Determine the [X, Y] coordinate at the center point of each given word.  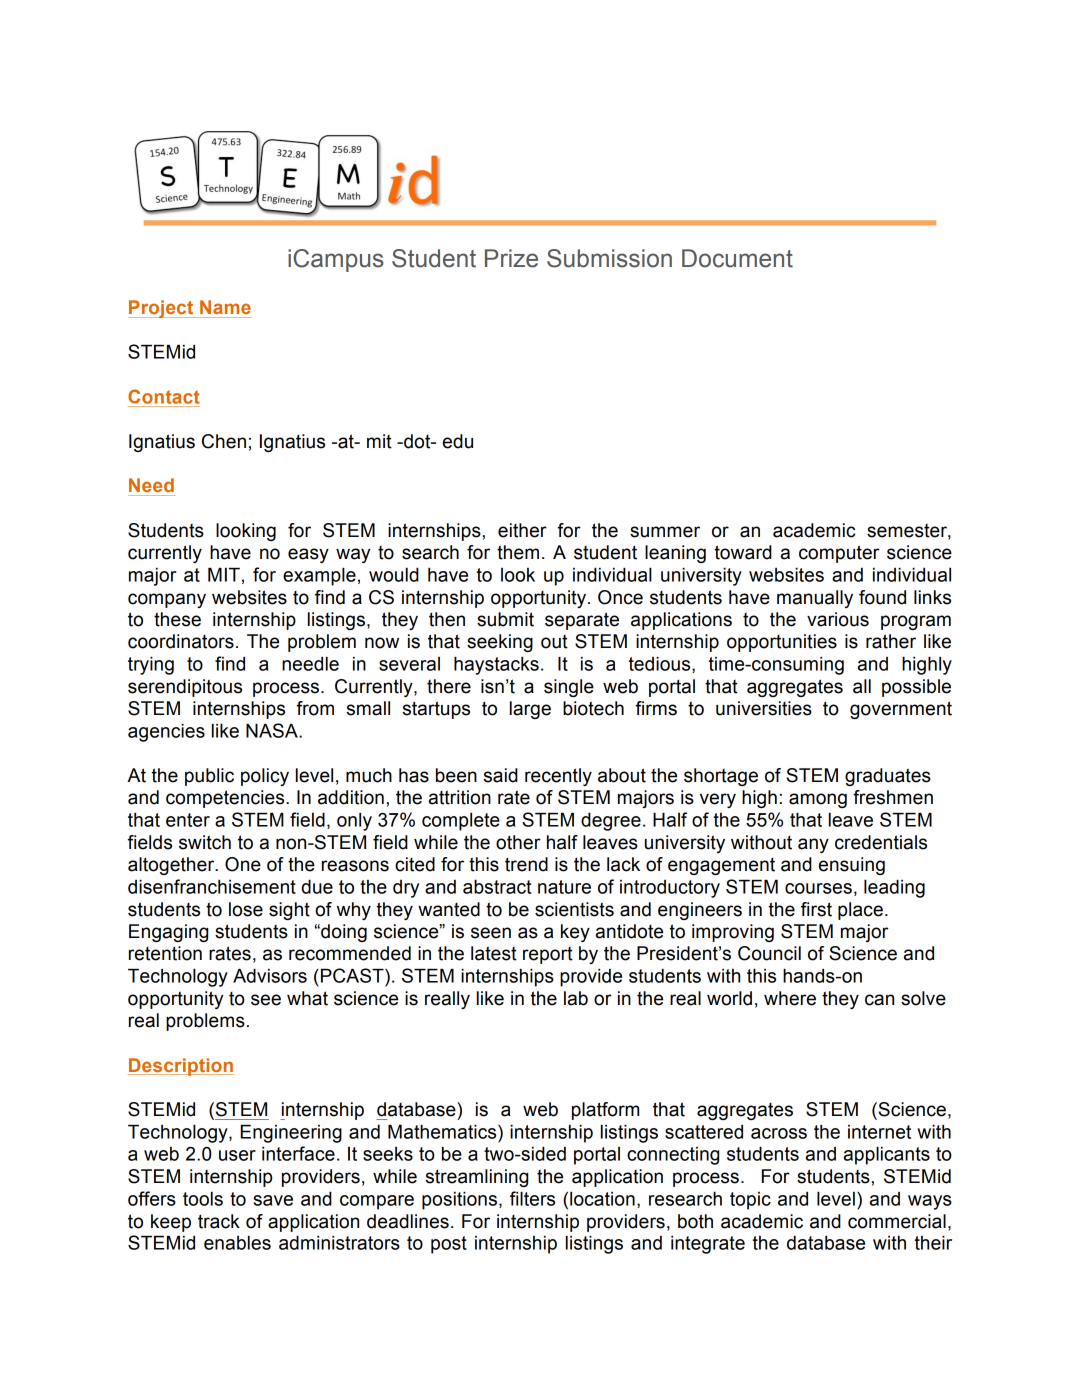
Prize [511, 258]
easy [308, 555]
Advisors [270, 976]
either [522, 530]
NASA [273, 730]
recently [558, 777]
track [219, 1221]
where [790, 998]
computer [839, 554]
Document [737, 258]
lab [576, 998]
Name [225, 307]
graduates [888, 777]
